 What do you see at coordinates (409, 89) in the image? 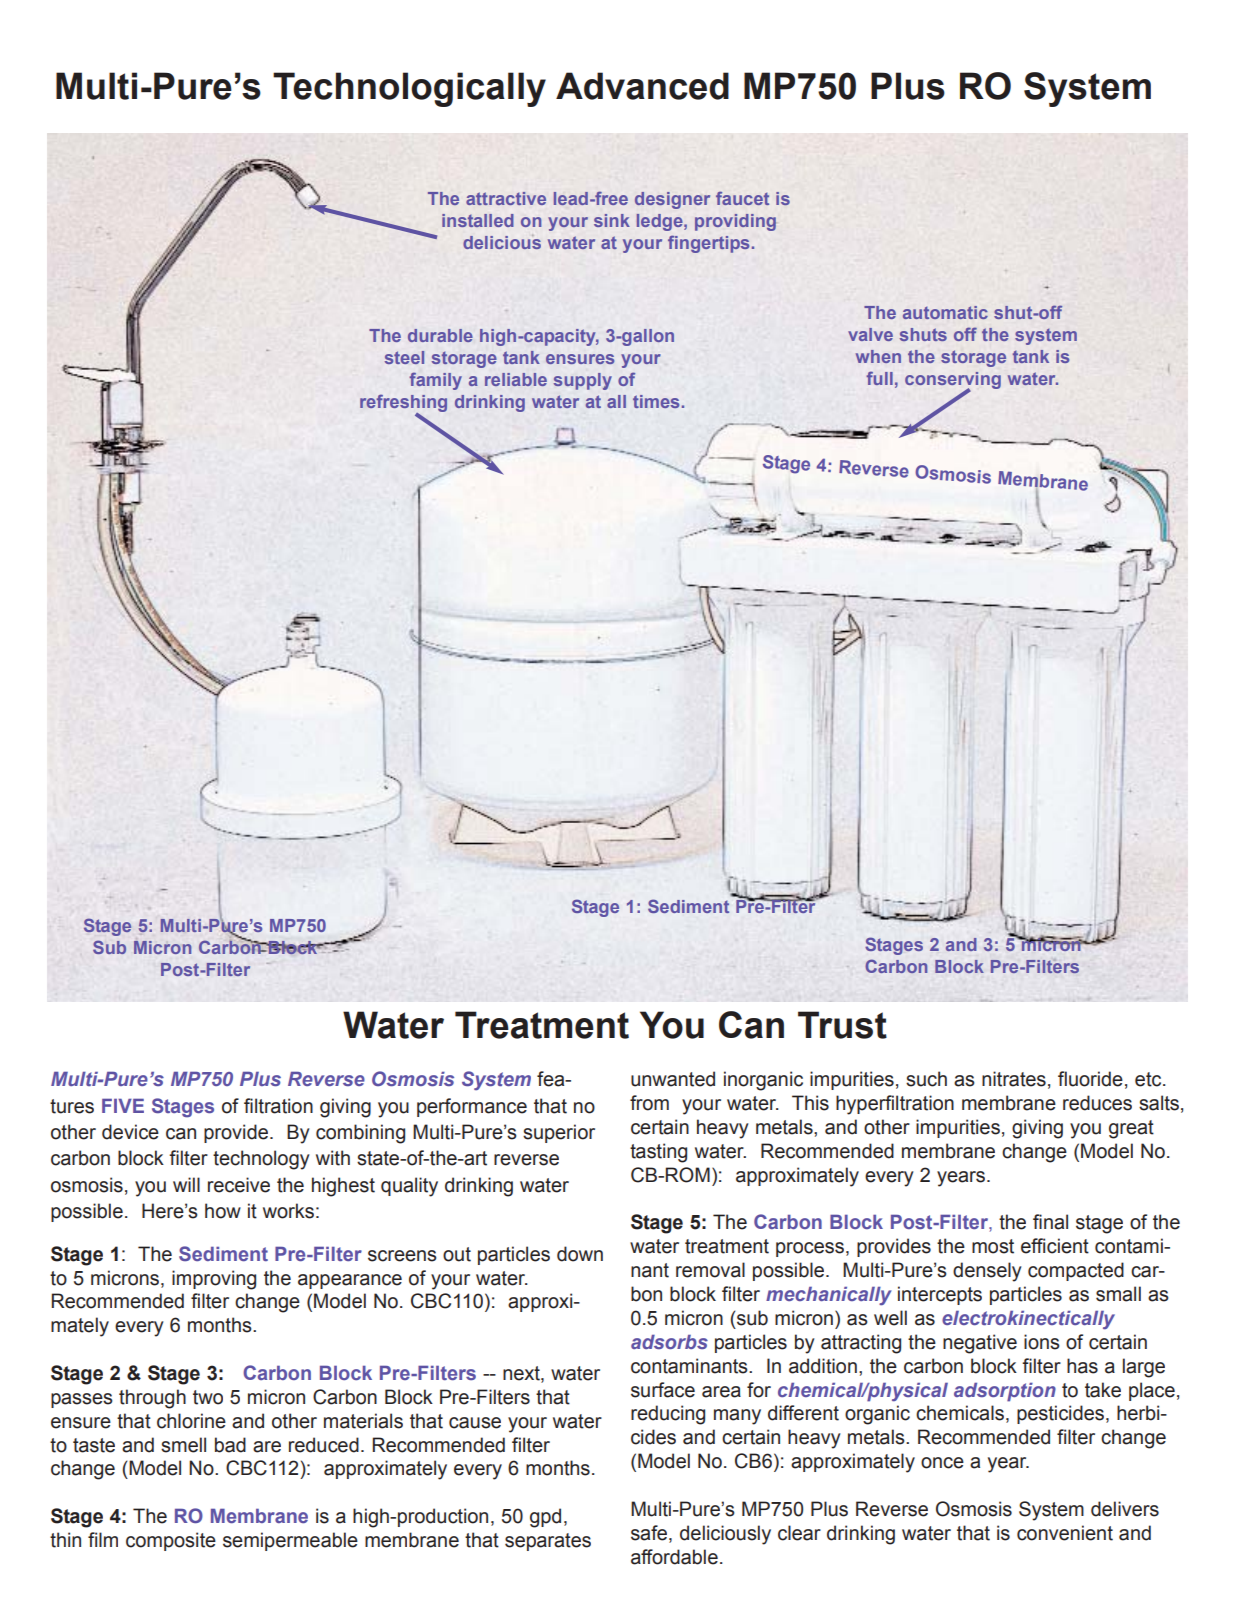
I see `Technologically` at bounding box center [409, 89].
